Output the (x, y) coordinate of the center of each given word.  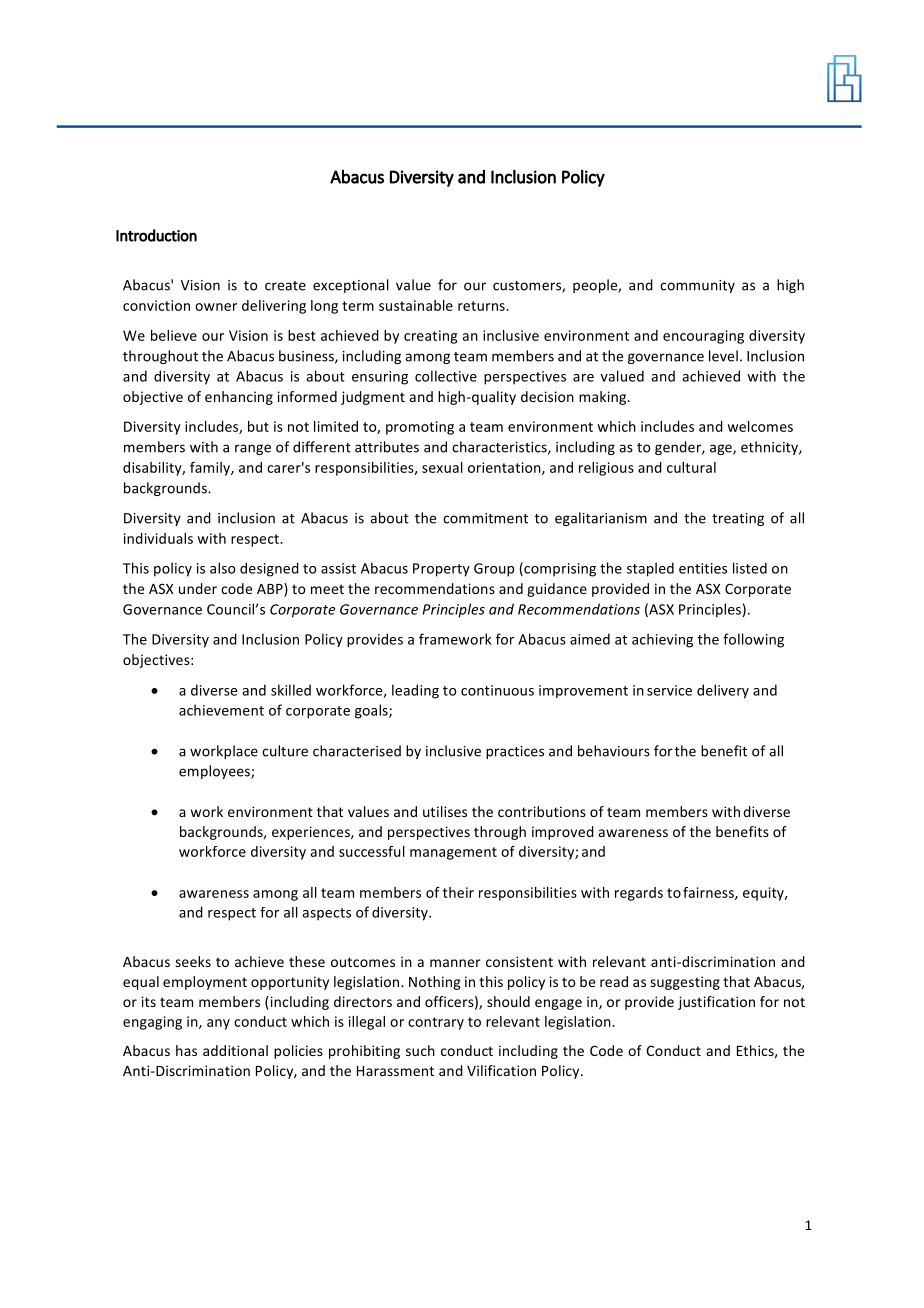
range (253, 449)
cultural (691, 467)
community (697, 286)
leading (415, 691)
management (453, 853)
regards (639, 894)
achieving (662, 640)
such (420, 1050)
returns (482, 306)
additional (235, 1050)
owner (216, 307)
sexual (442, 467)
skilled (291, 690)
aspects (326, 914)
